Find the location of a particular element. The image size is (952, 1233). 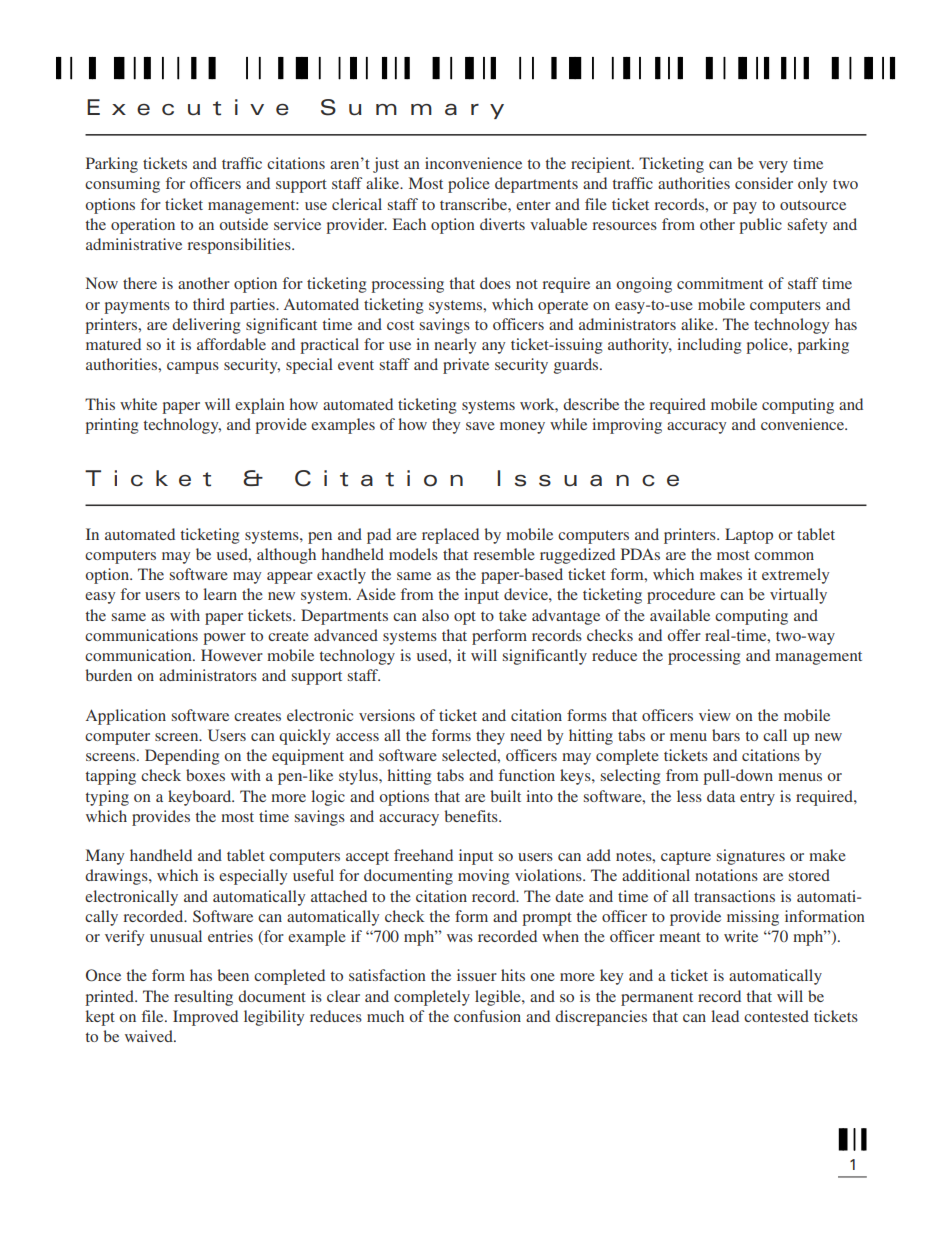

also is located at coordinates (435, 615).
